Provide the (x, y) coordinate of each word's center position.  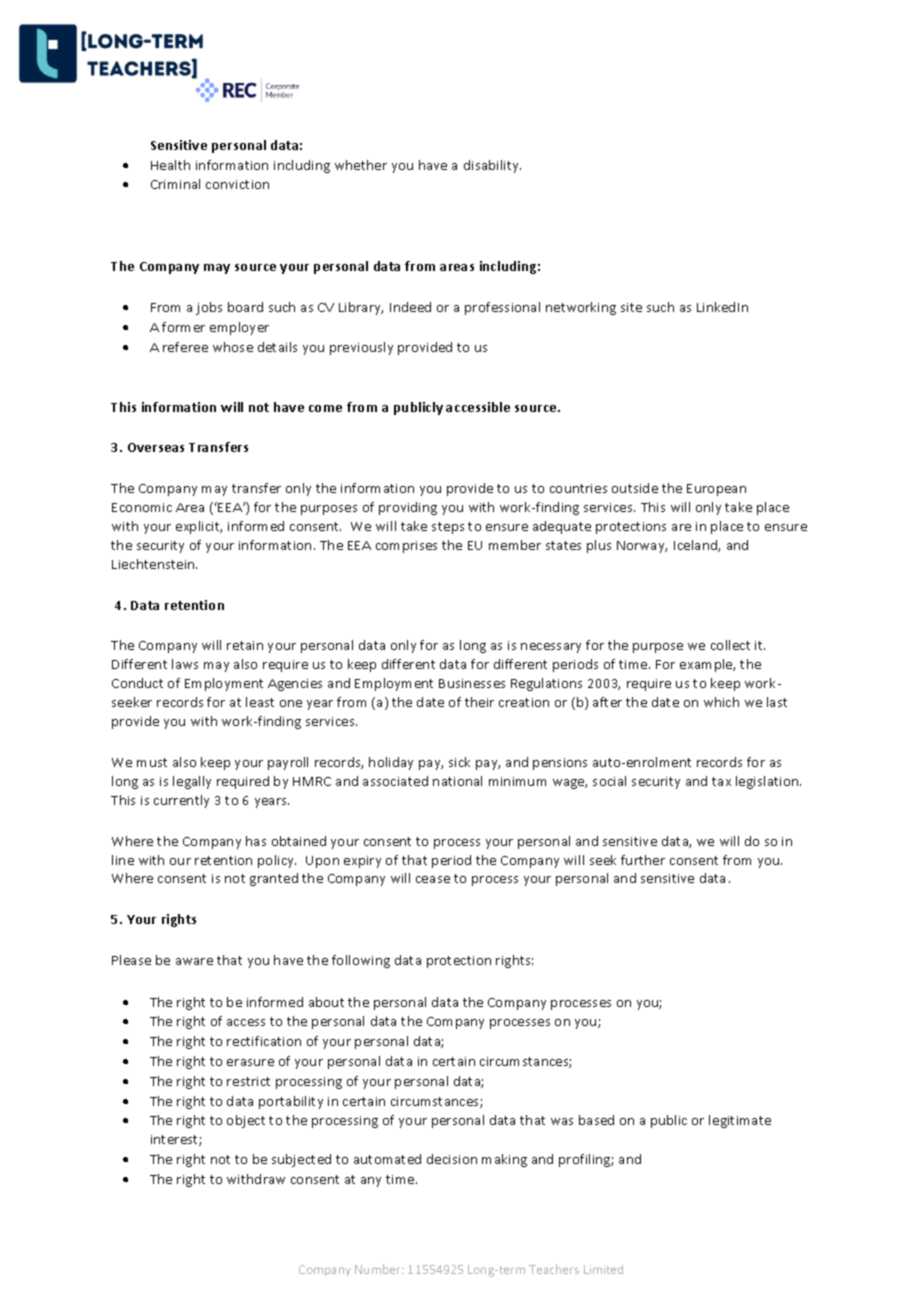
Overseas (156, 447)
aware (194, 961)
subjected (301, 1160)
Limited (603, 1269)
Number (379, 1269)
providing (408, 508)
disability (492, 166)
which (721, 702)
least (260, 702)
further (643, 860)
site (631, 307)
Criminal (175, 184)
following (361, 961)
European (716, 490)
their (479, 702)
